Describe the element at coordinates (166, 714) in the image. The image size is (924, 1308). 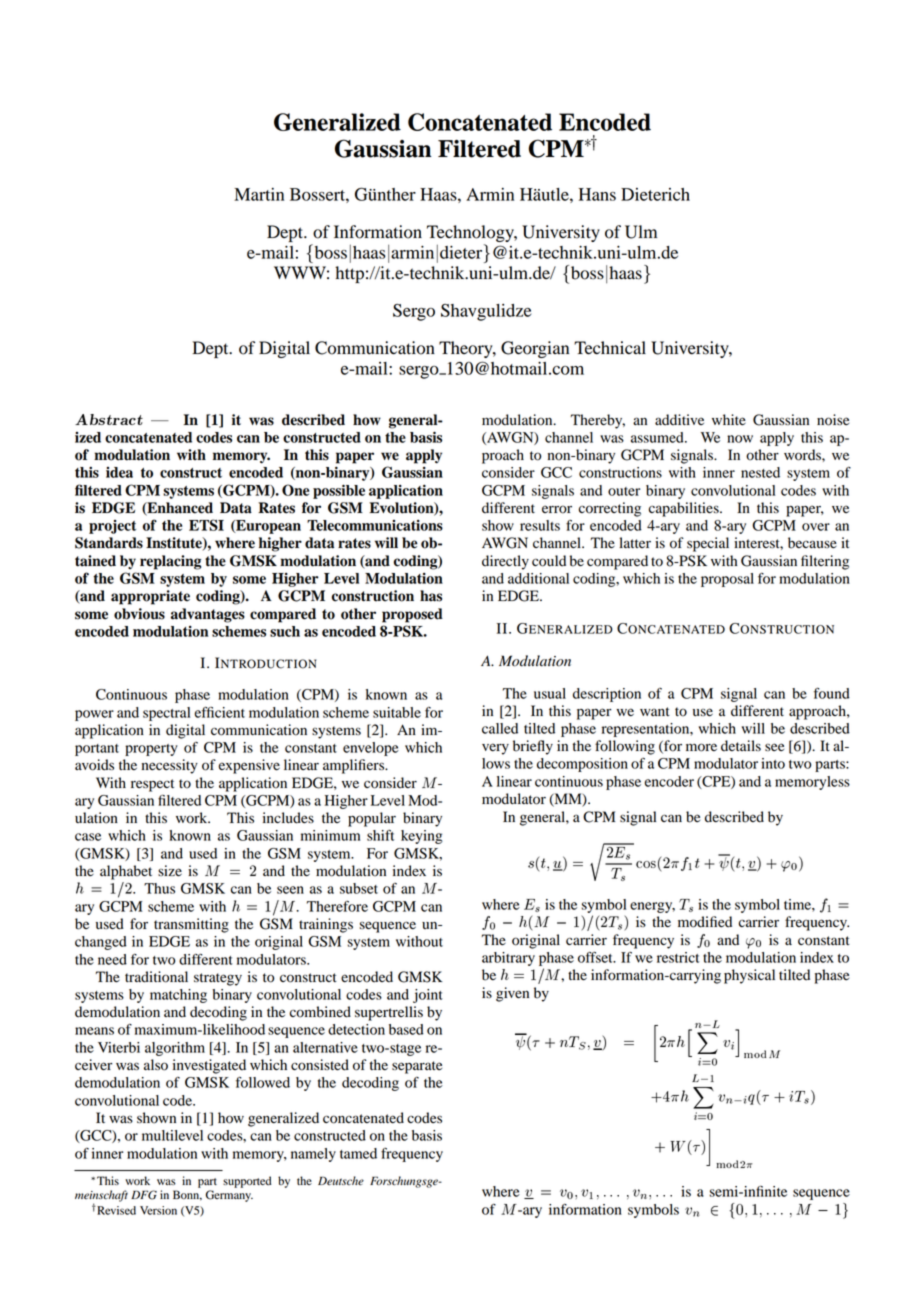
I see `spectral` at that location.
